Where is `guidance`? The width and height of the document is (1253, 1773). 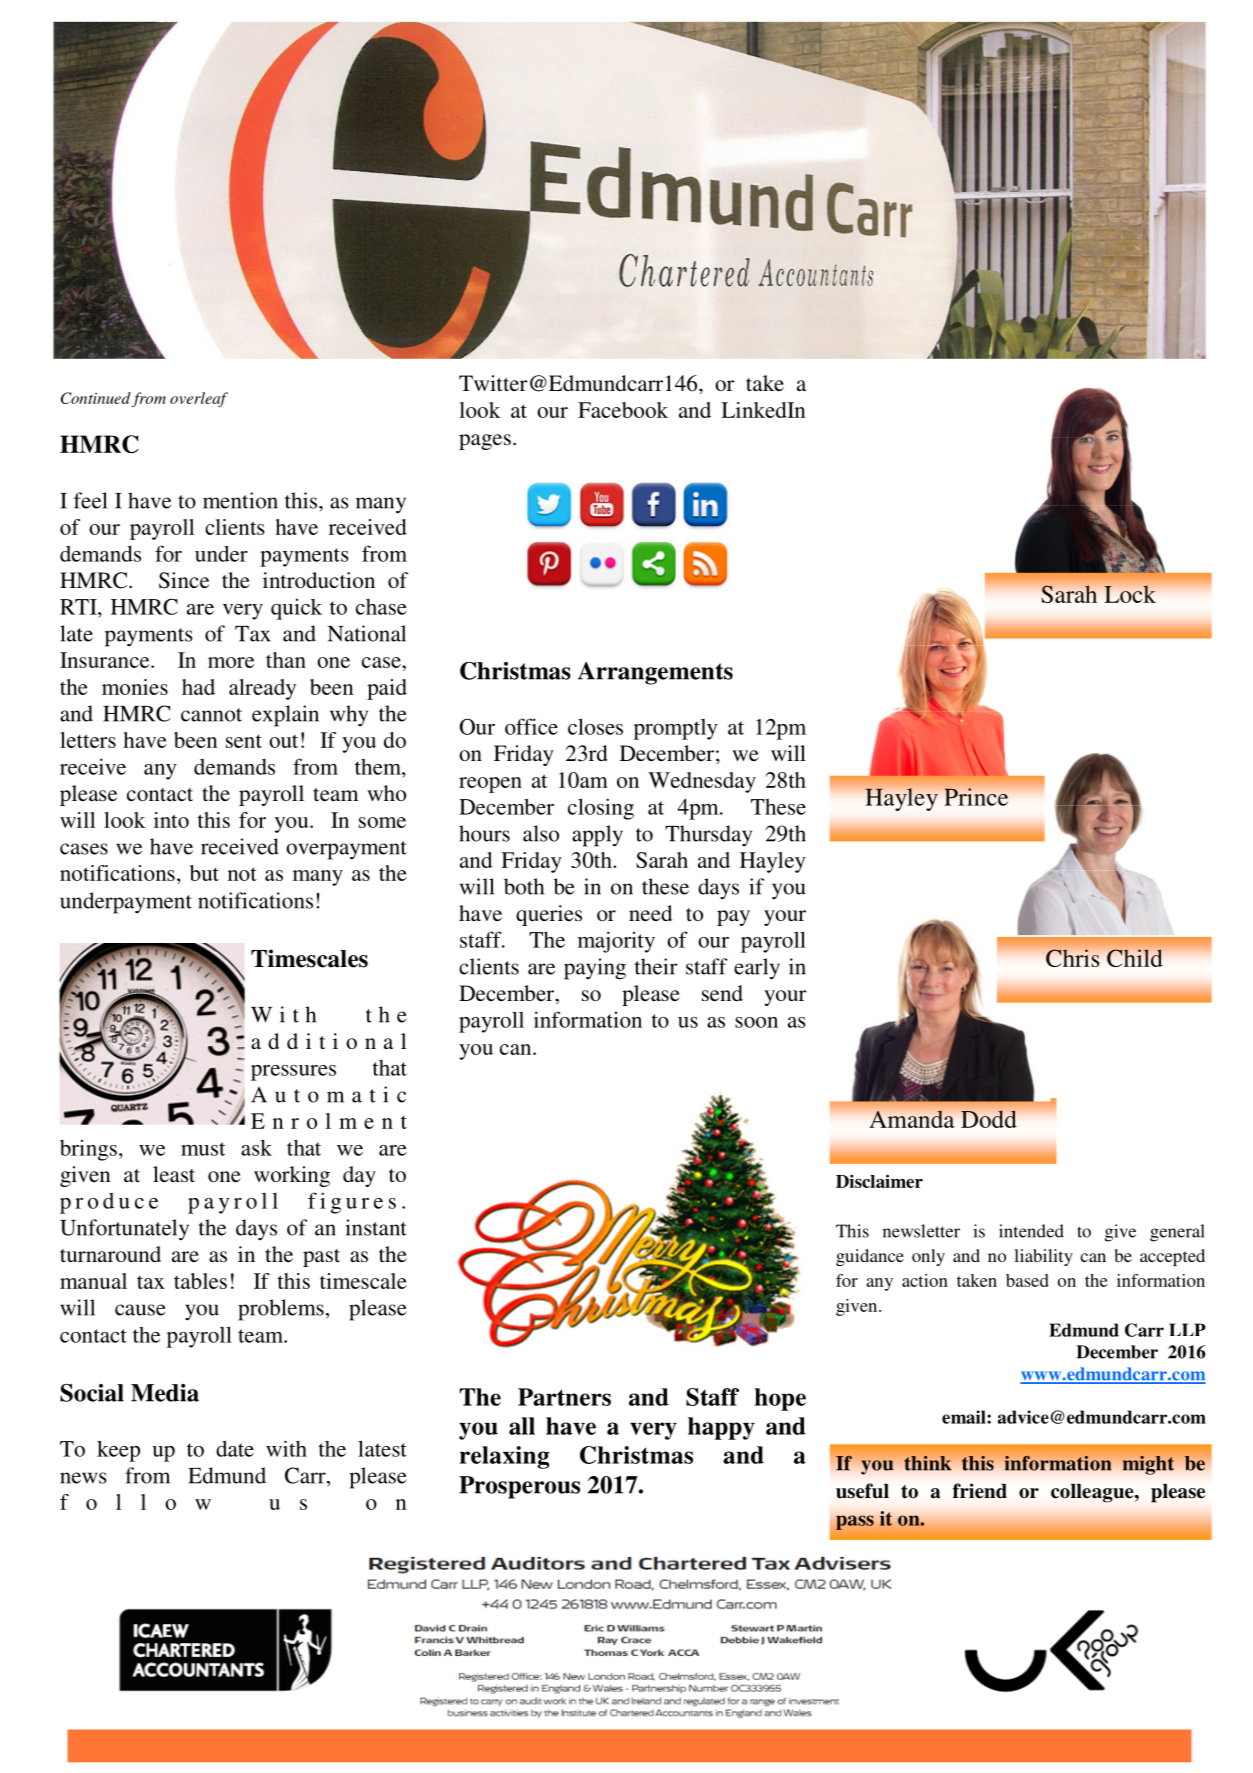
guidance is located at coordinates (870, 1257).
